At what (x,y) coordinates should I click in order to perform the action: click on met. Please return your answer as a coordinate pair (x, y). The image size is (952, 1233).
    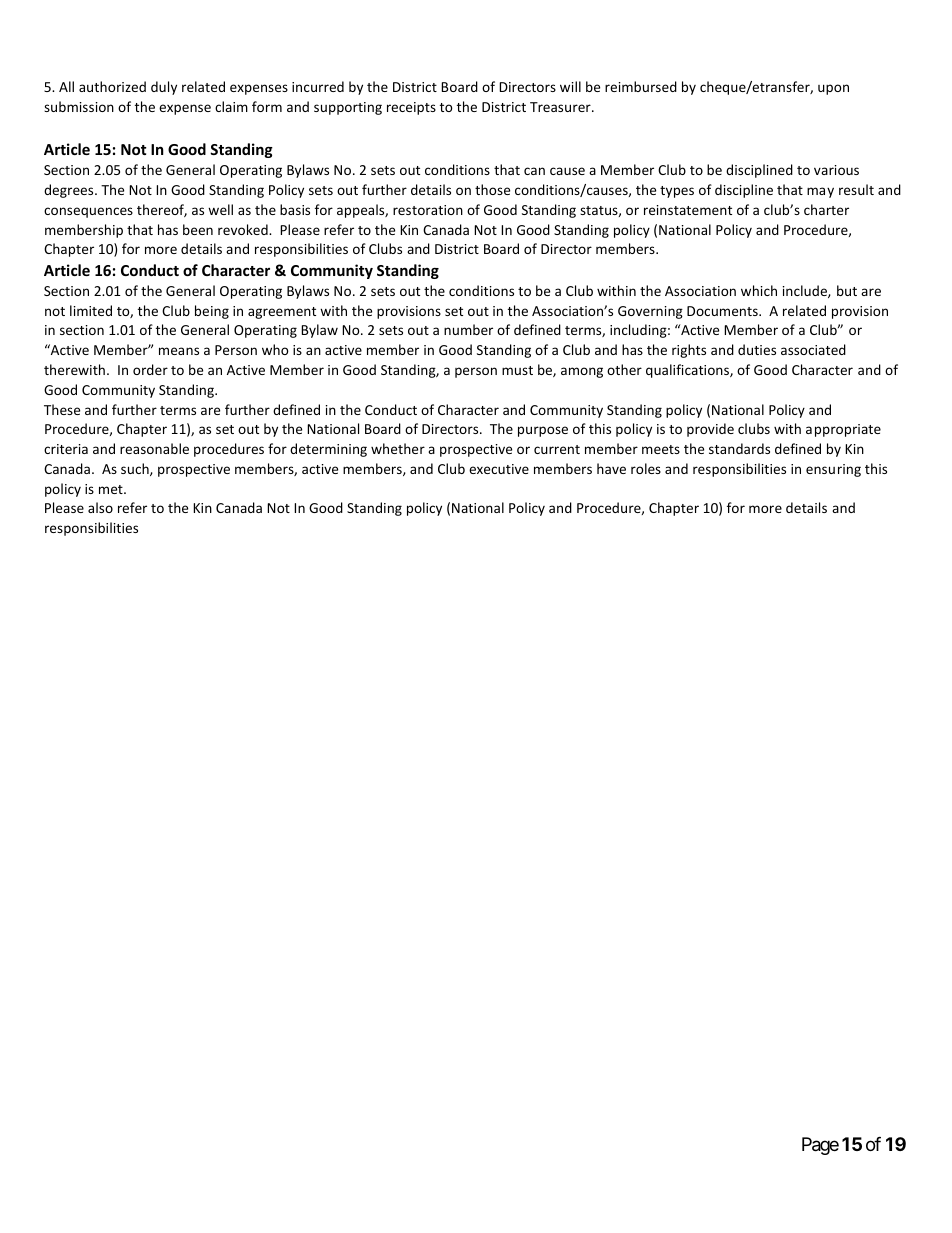
    Looking at the image, I should click on (112, 489).
